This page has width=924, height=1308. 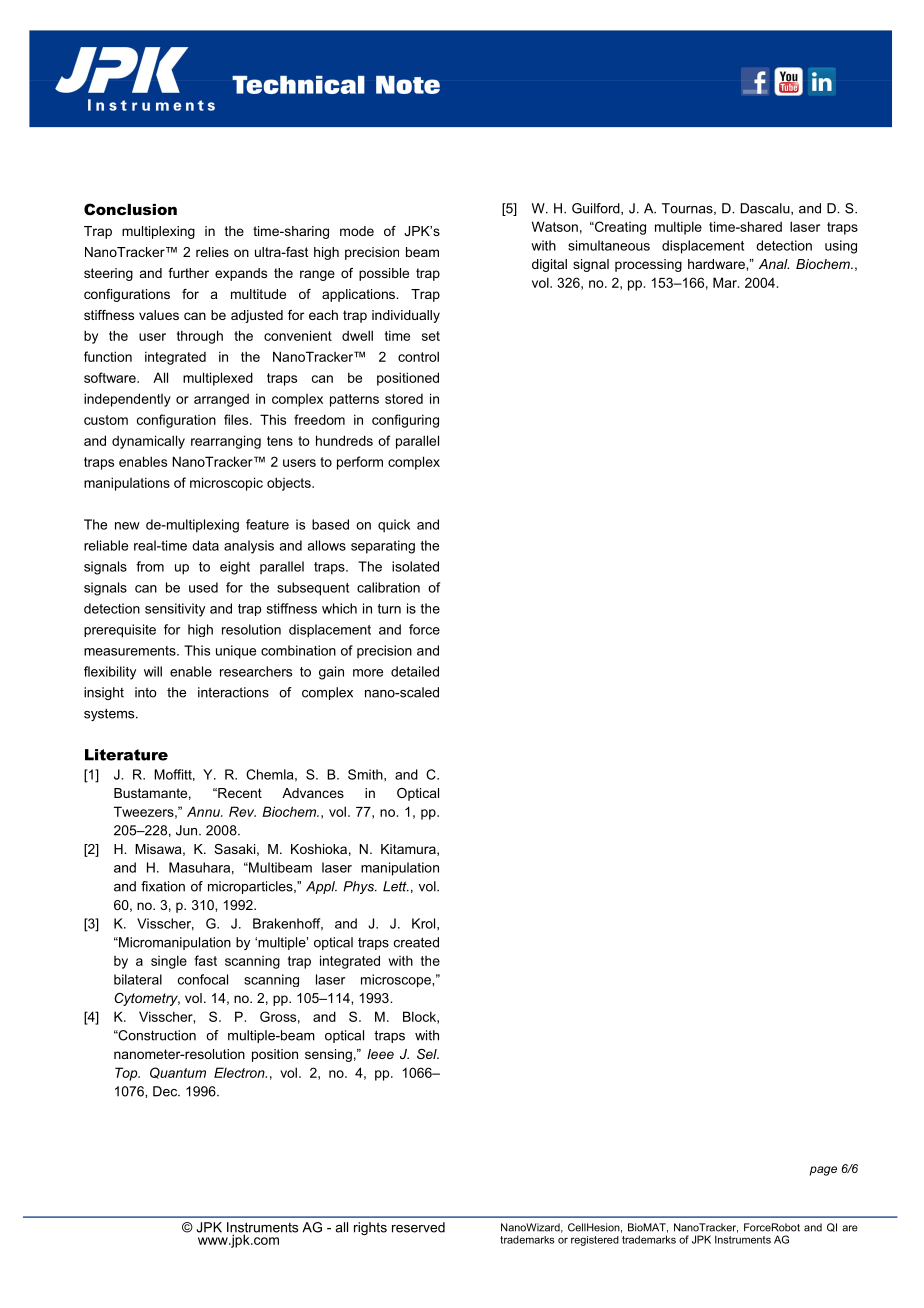 I want to click on Dec, so click(x=166, y=1091).
